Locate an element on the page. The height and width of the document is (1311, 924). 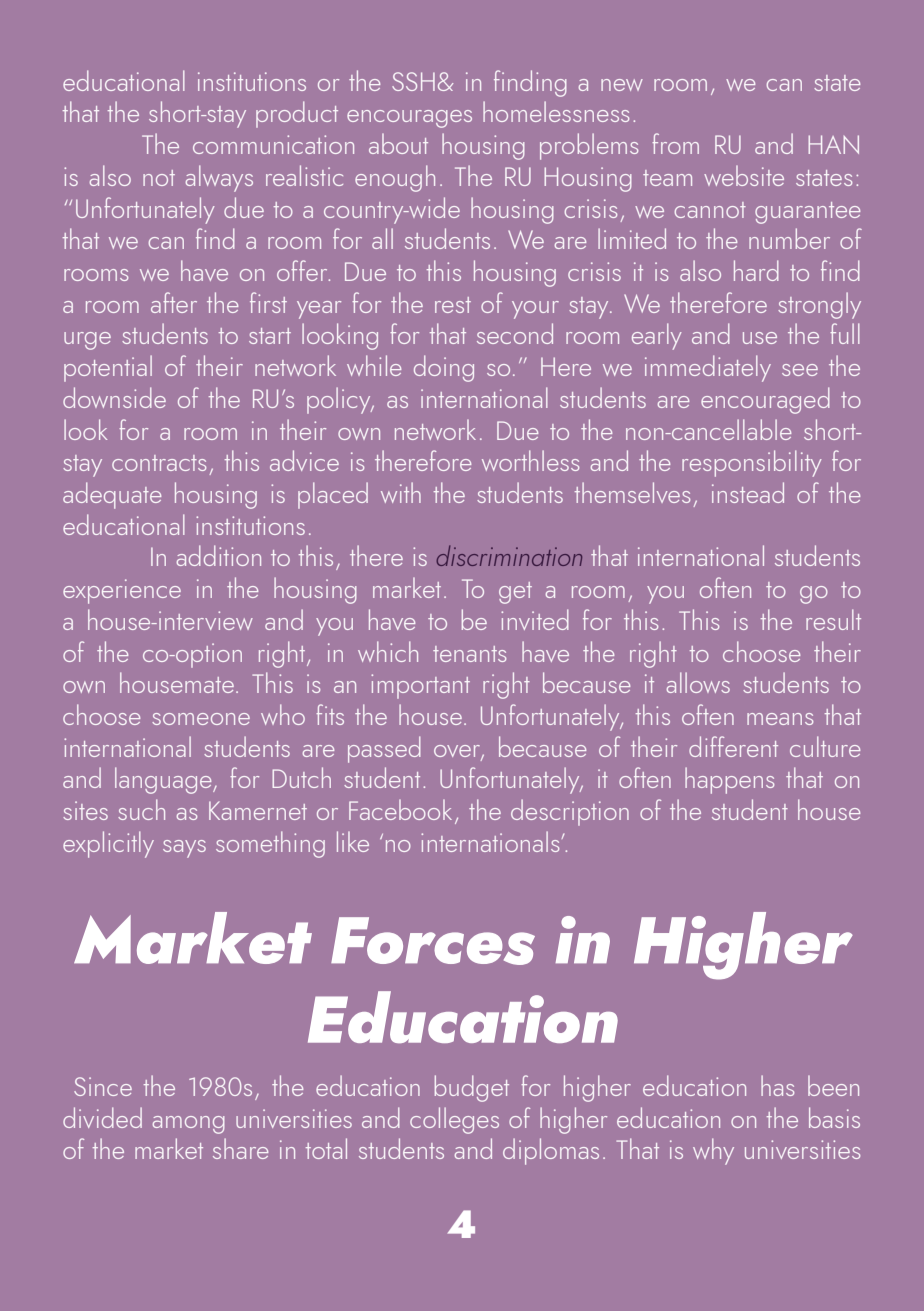
happens is located at coordinates (729, 780).
